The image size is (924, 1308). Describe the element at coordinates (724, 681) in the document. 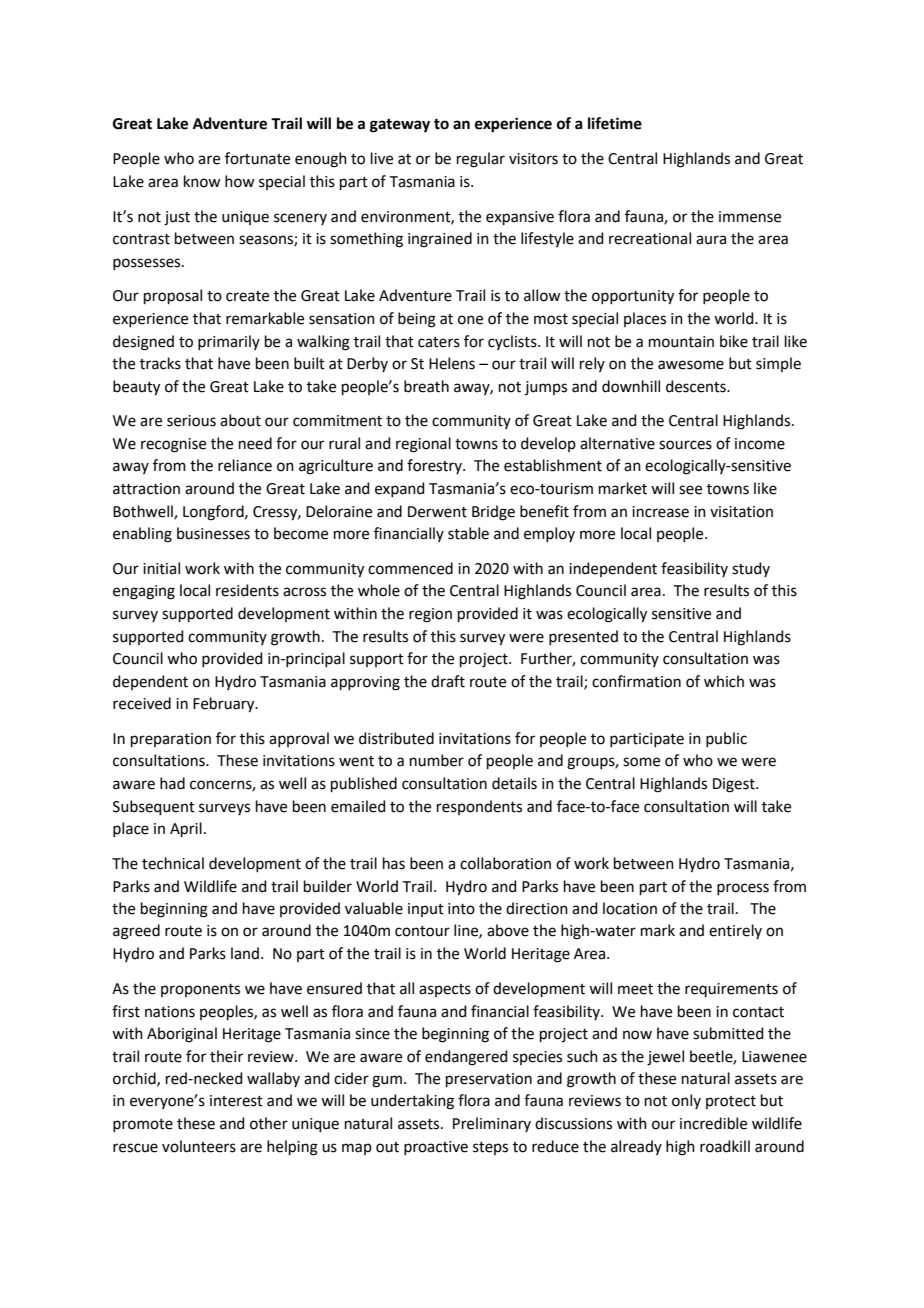

I see `which` at that location.
